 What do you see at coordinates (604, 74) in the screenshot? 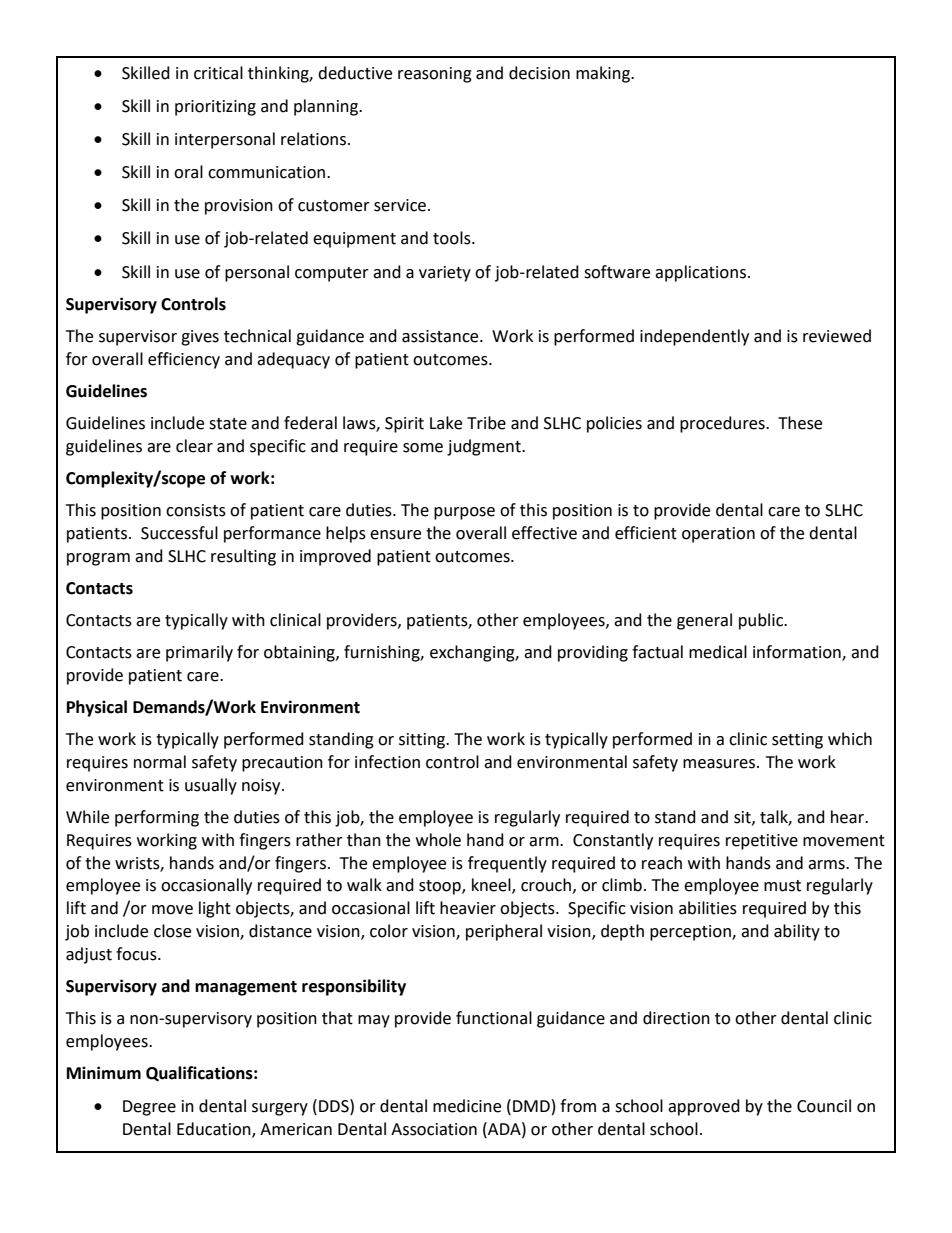
I see `making` at bounding box center [604, 74].
